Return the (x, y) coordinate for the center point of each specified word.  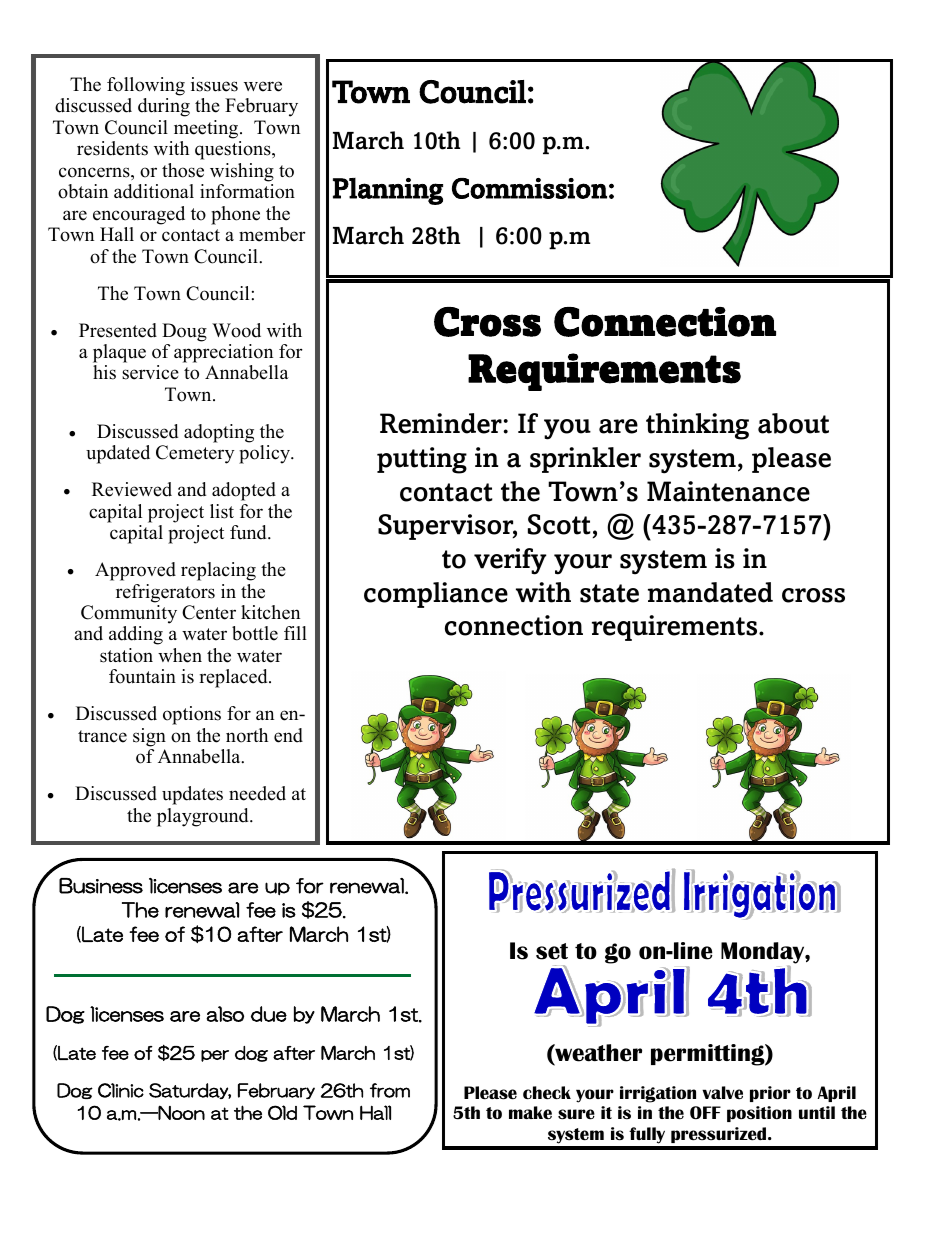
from (390, 1090)
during (164, 107)
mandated (710, 592)
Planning (388, 191)
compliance (436, 595)
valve (722, 1092)
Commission (529, 188)
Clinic (121, 1090)
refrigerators (165, 593)
